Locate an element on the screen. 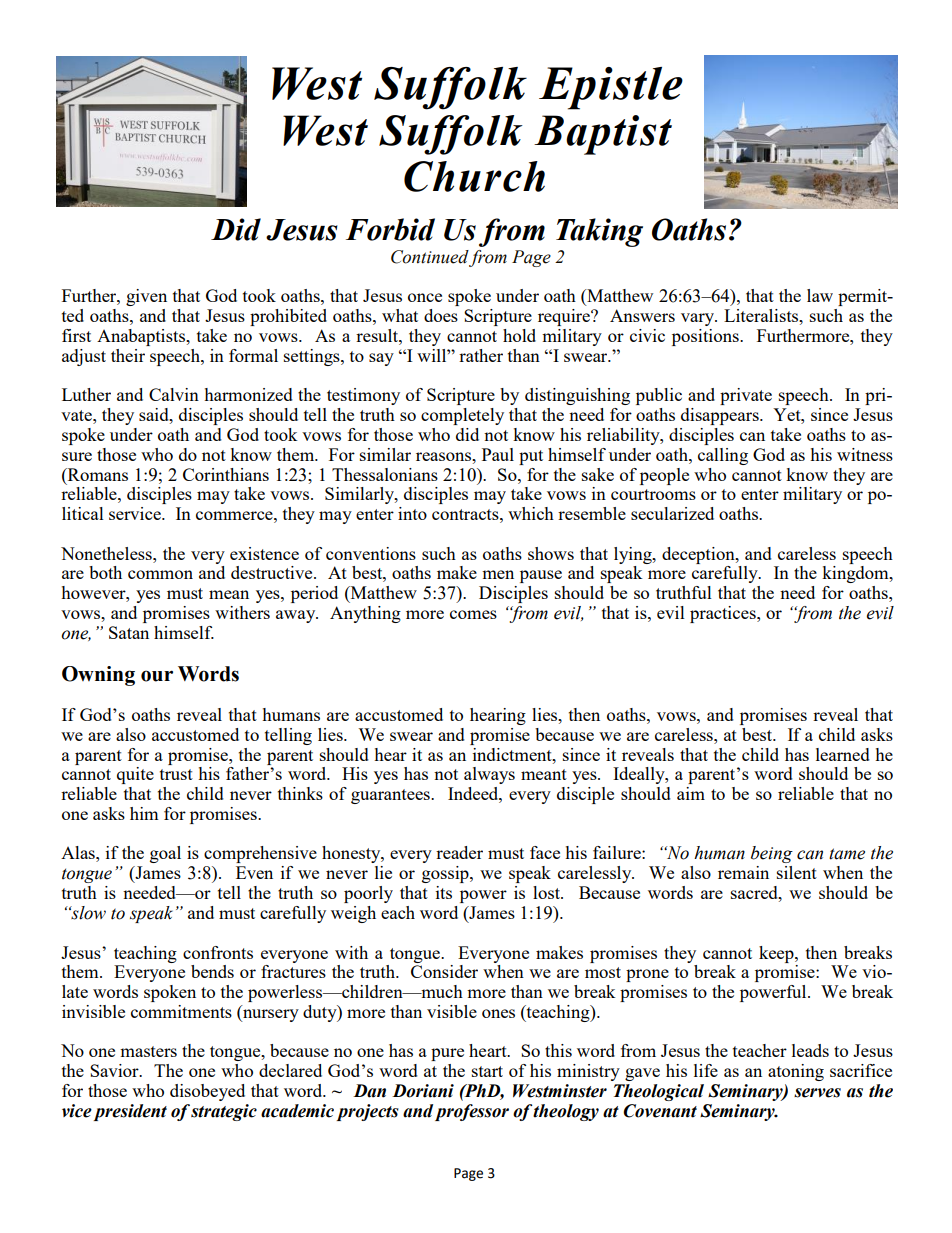 The height and width of the screenshot is (1233, 952). disobeyed is located at coordinates (207, 1092).
